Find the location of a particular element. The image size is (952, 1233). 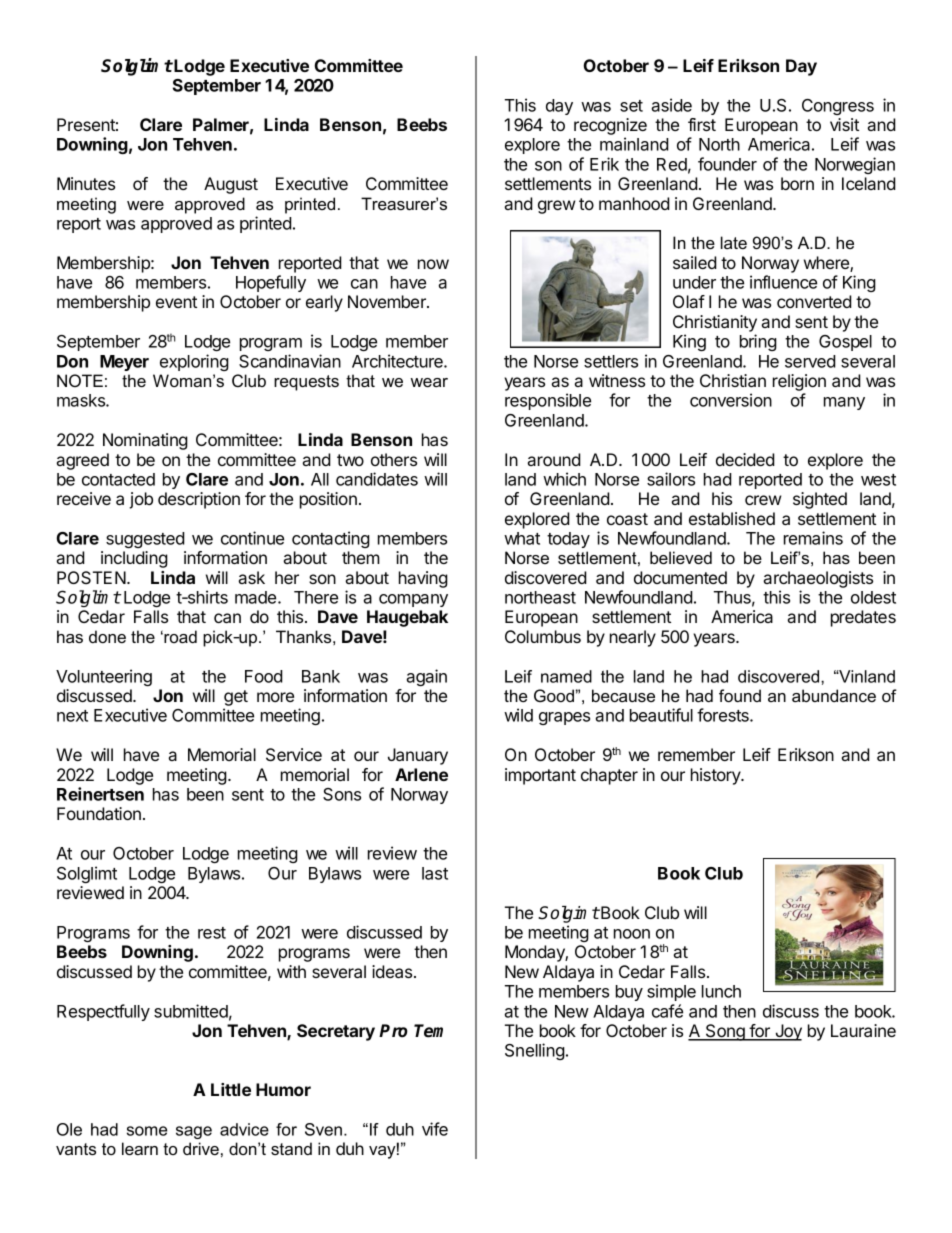

August is located at coordinates (231, 185).
